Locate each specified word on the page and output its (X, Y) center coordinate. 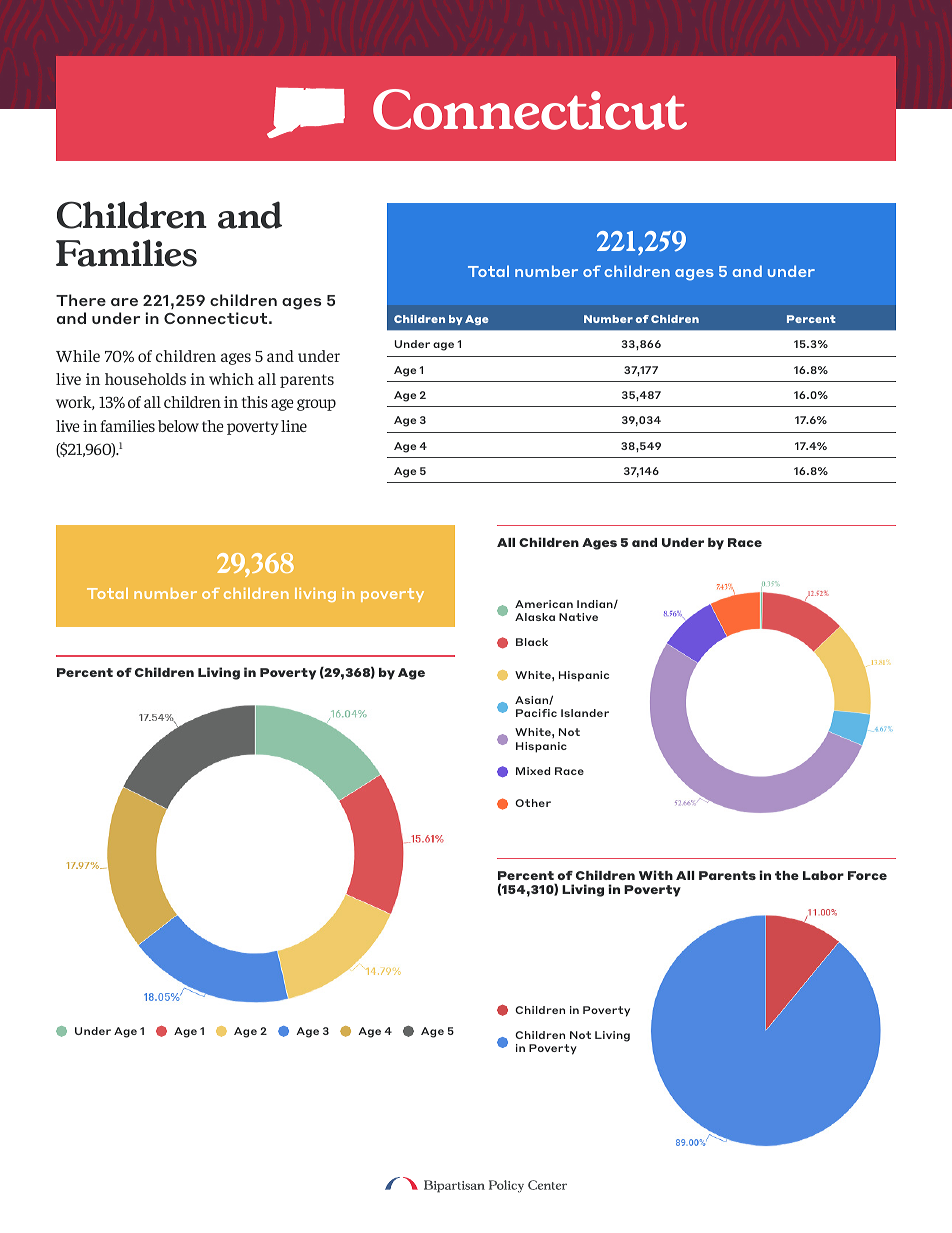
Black (532, 642)
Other (533, 803)
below (178, 426)
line (294, 426)
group (316, 405)
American (544, 604)
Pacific (536, 713)
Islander (585, 713)
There (81, 300)
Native (578, 617)
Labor (823, 875)
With (656, 875)
